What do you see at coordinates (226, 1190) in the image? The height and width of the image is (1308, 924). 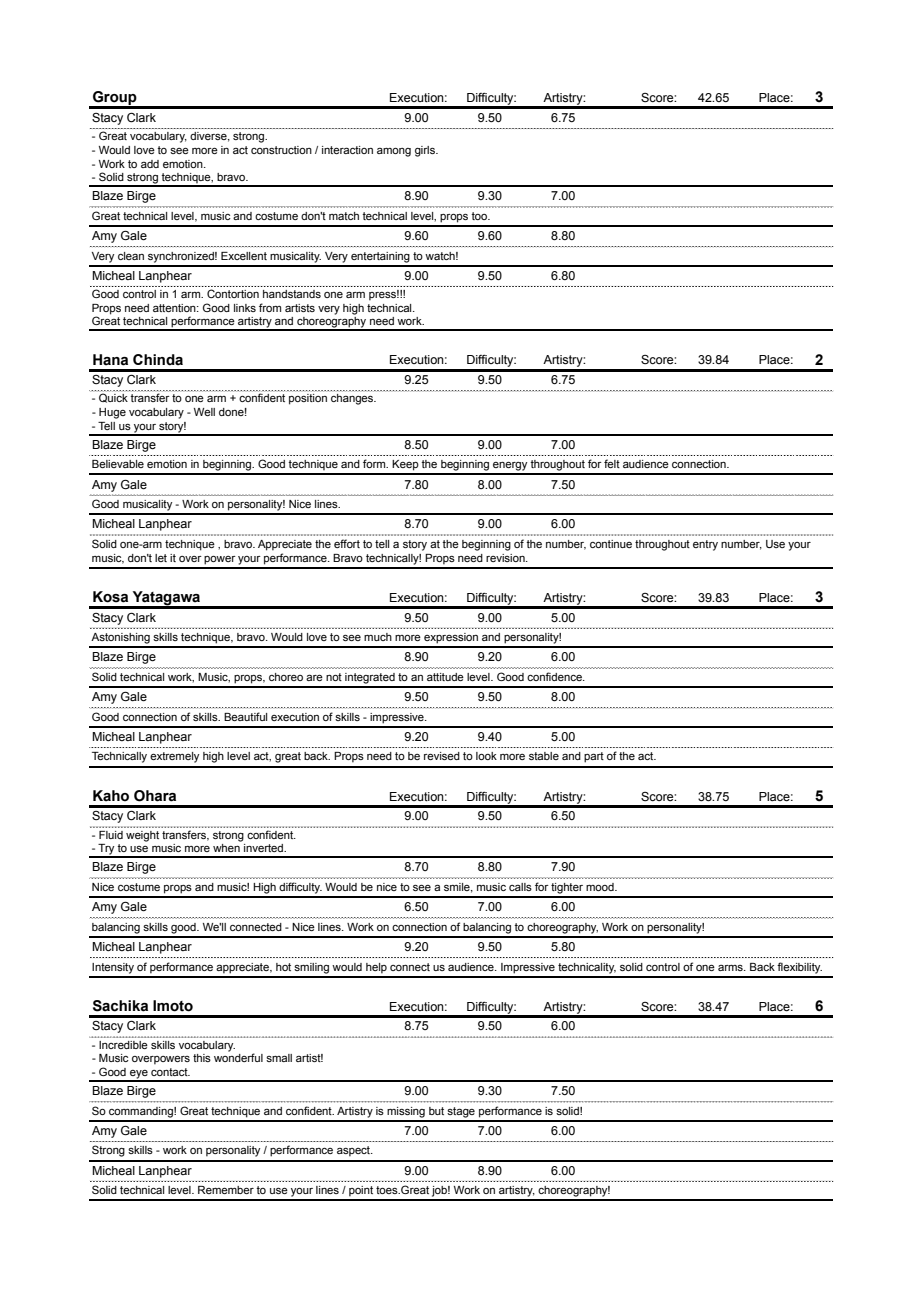 I see `Remember` at bounding box center [226, 1190].
